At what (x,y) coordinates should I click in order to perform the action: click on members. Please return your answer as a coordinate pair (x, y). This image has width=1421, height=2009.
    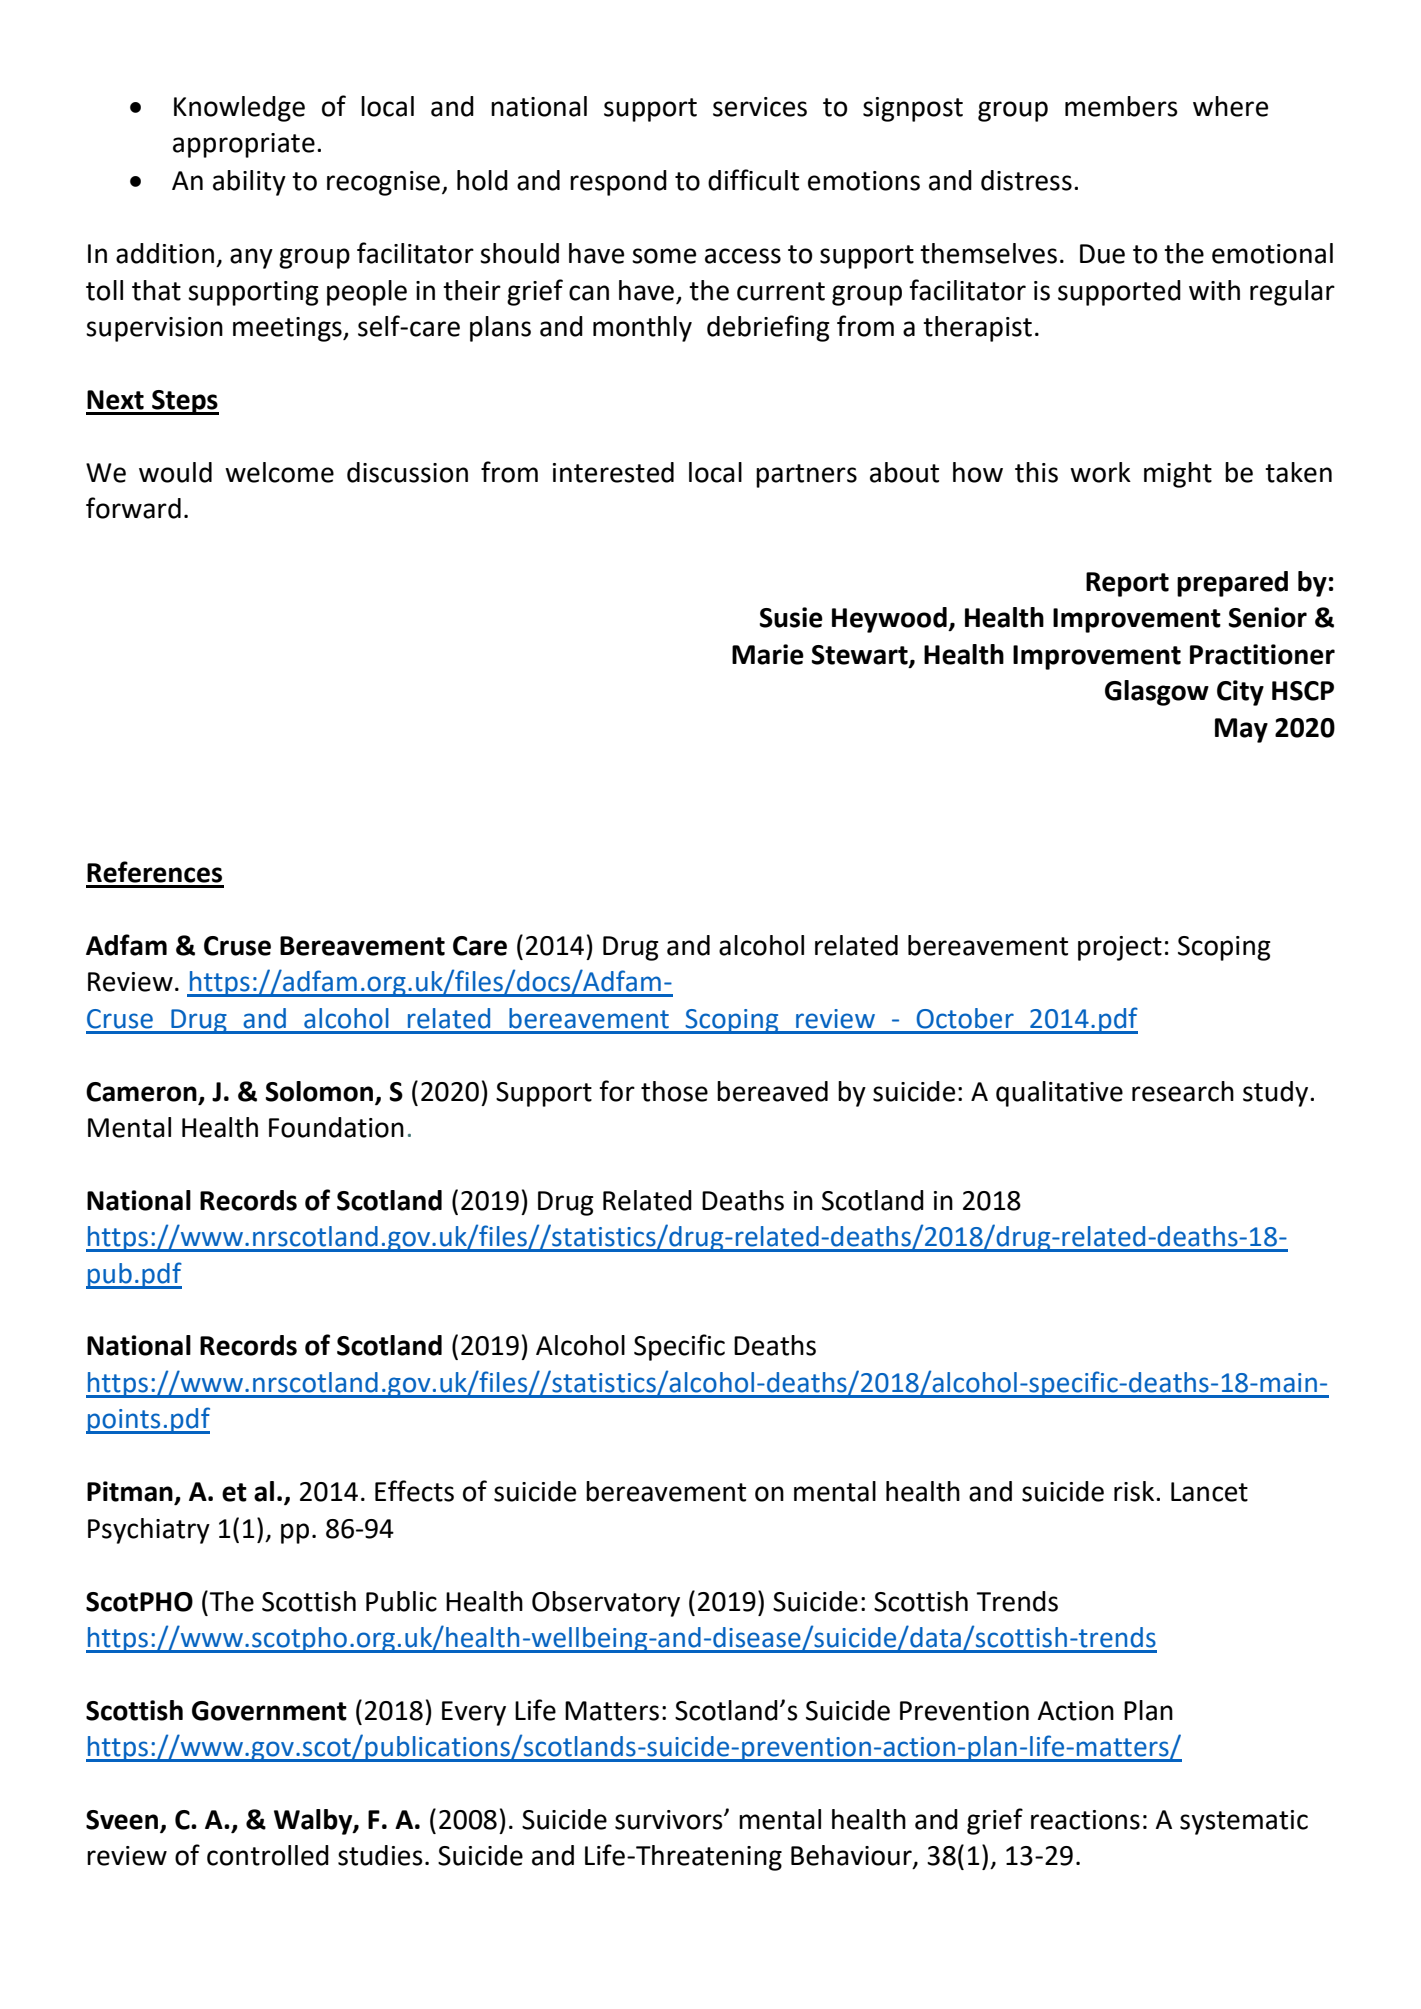
    Looking at the image, I should click on (1121, 106).
